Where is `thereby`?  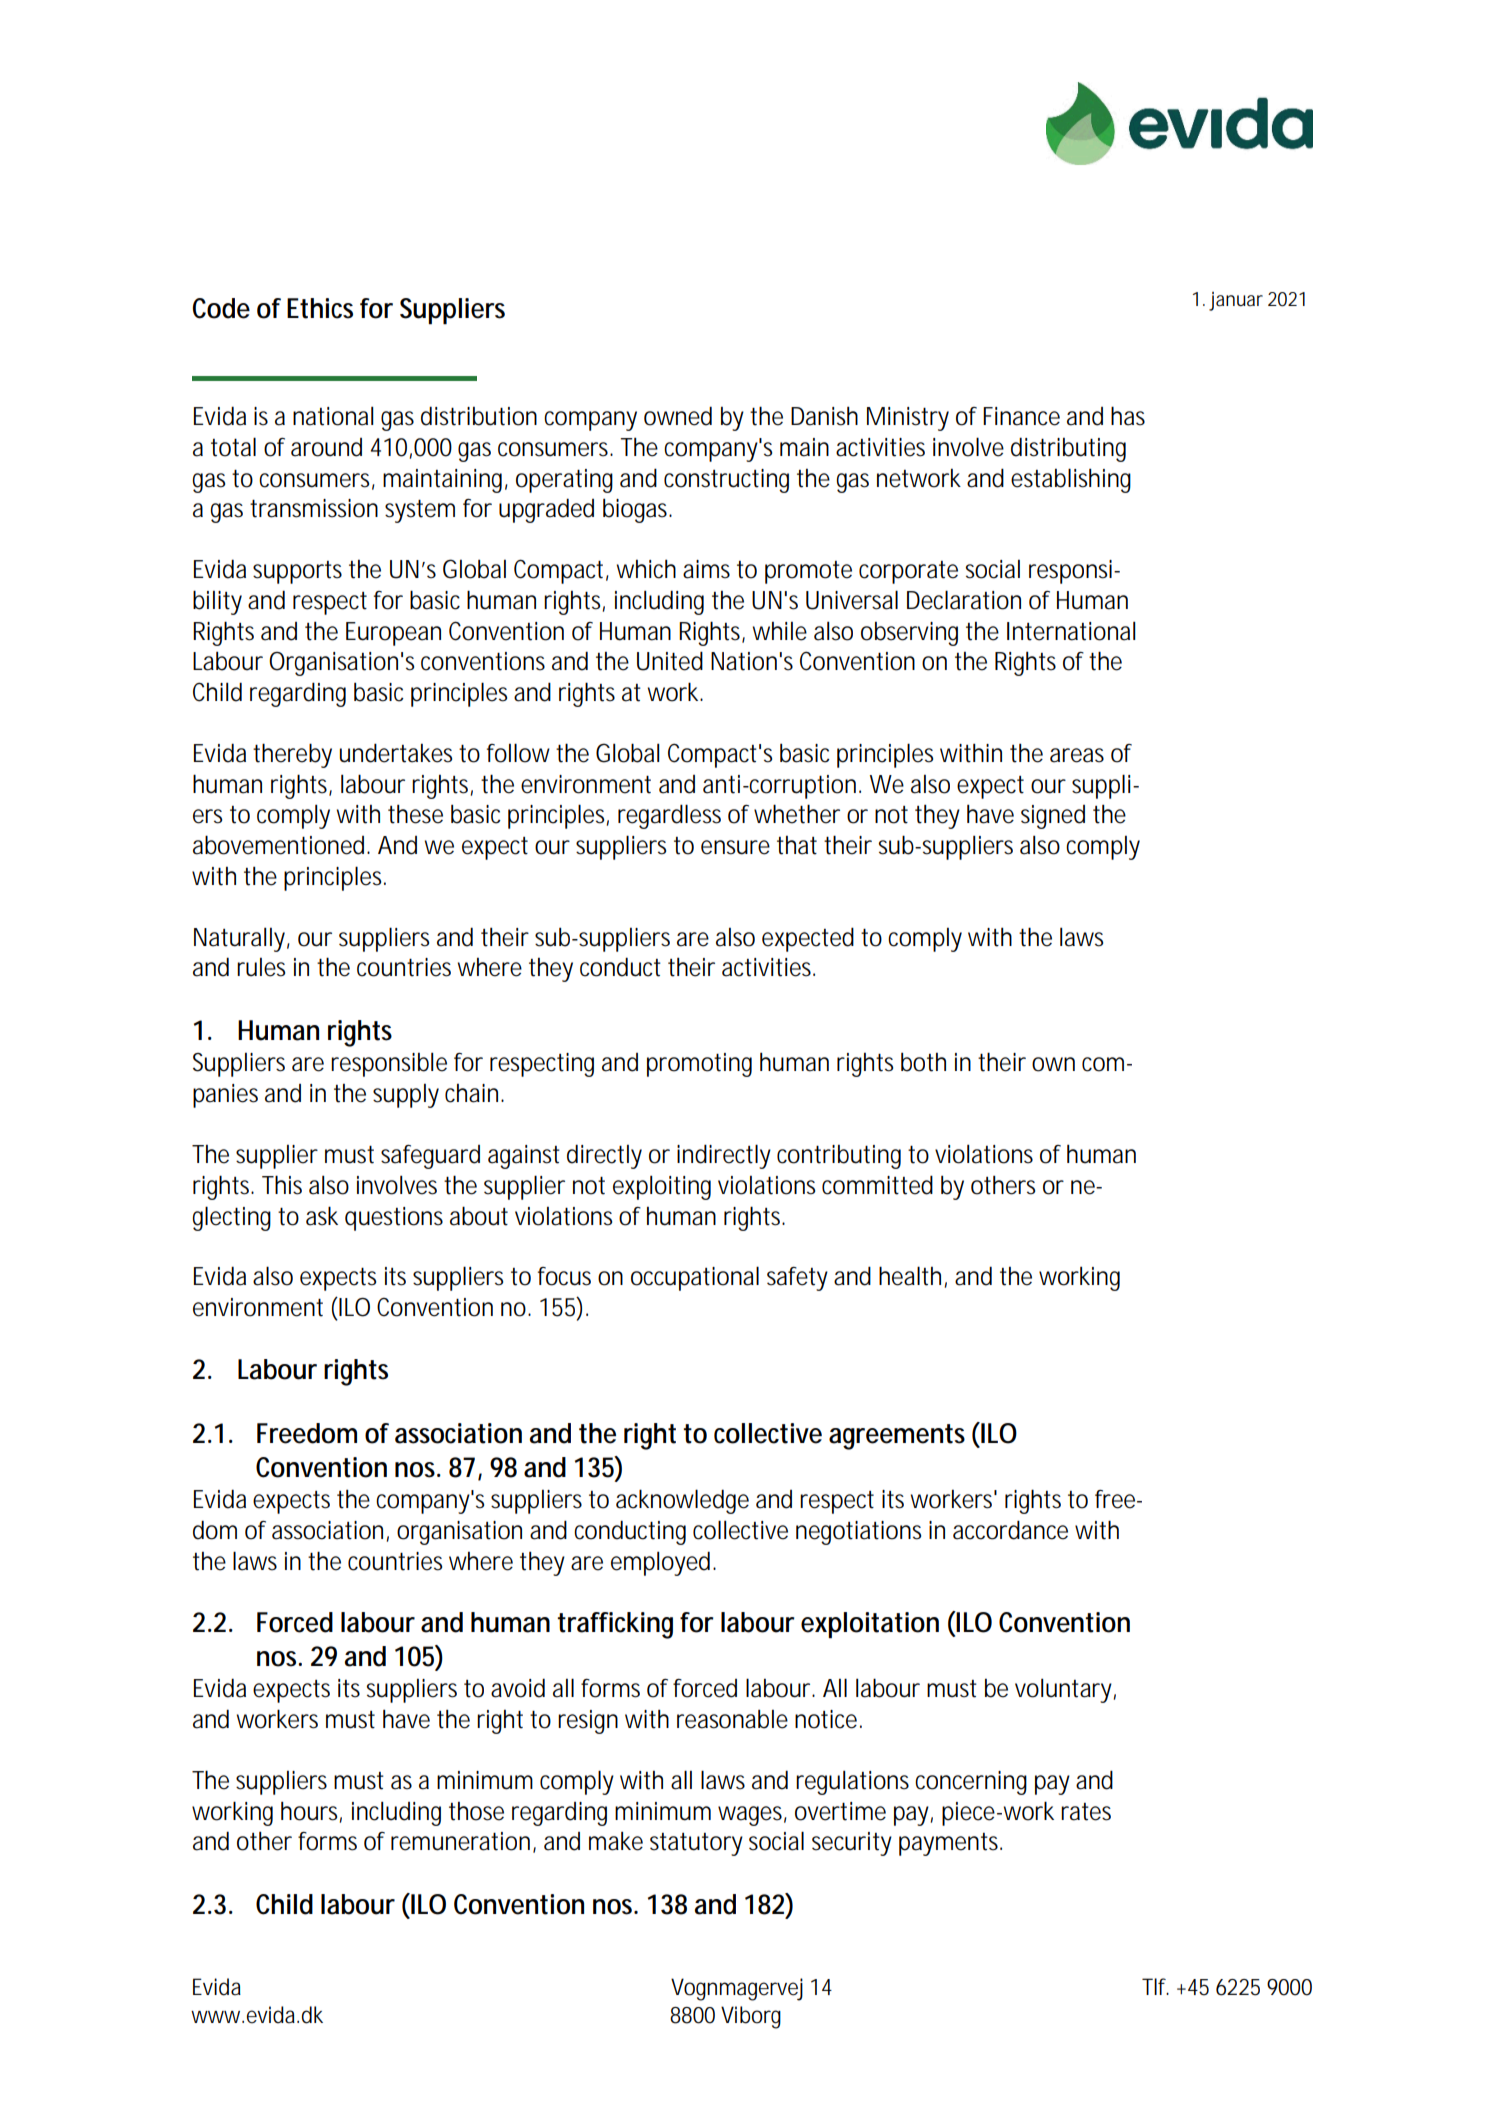 thereby is located at coordinates (292, 755).
